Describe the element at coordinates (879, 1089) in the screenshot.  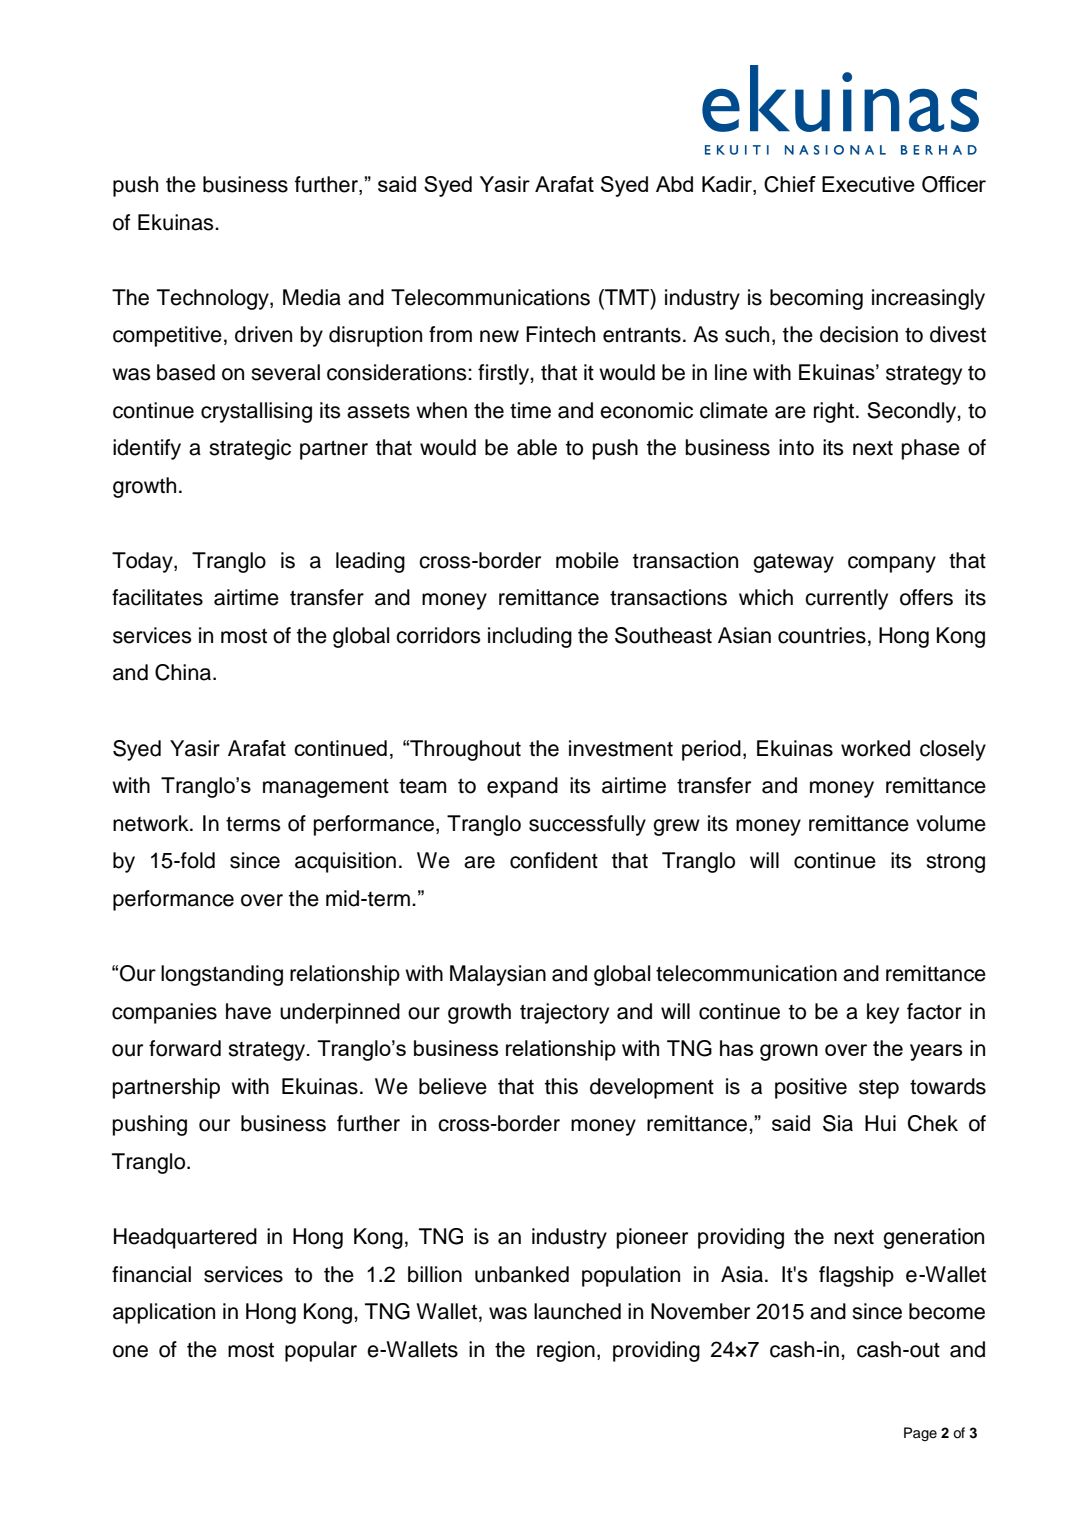
I see `step` at that location.
